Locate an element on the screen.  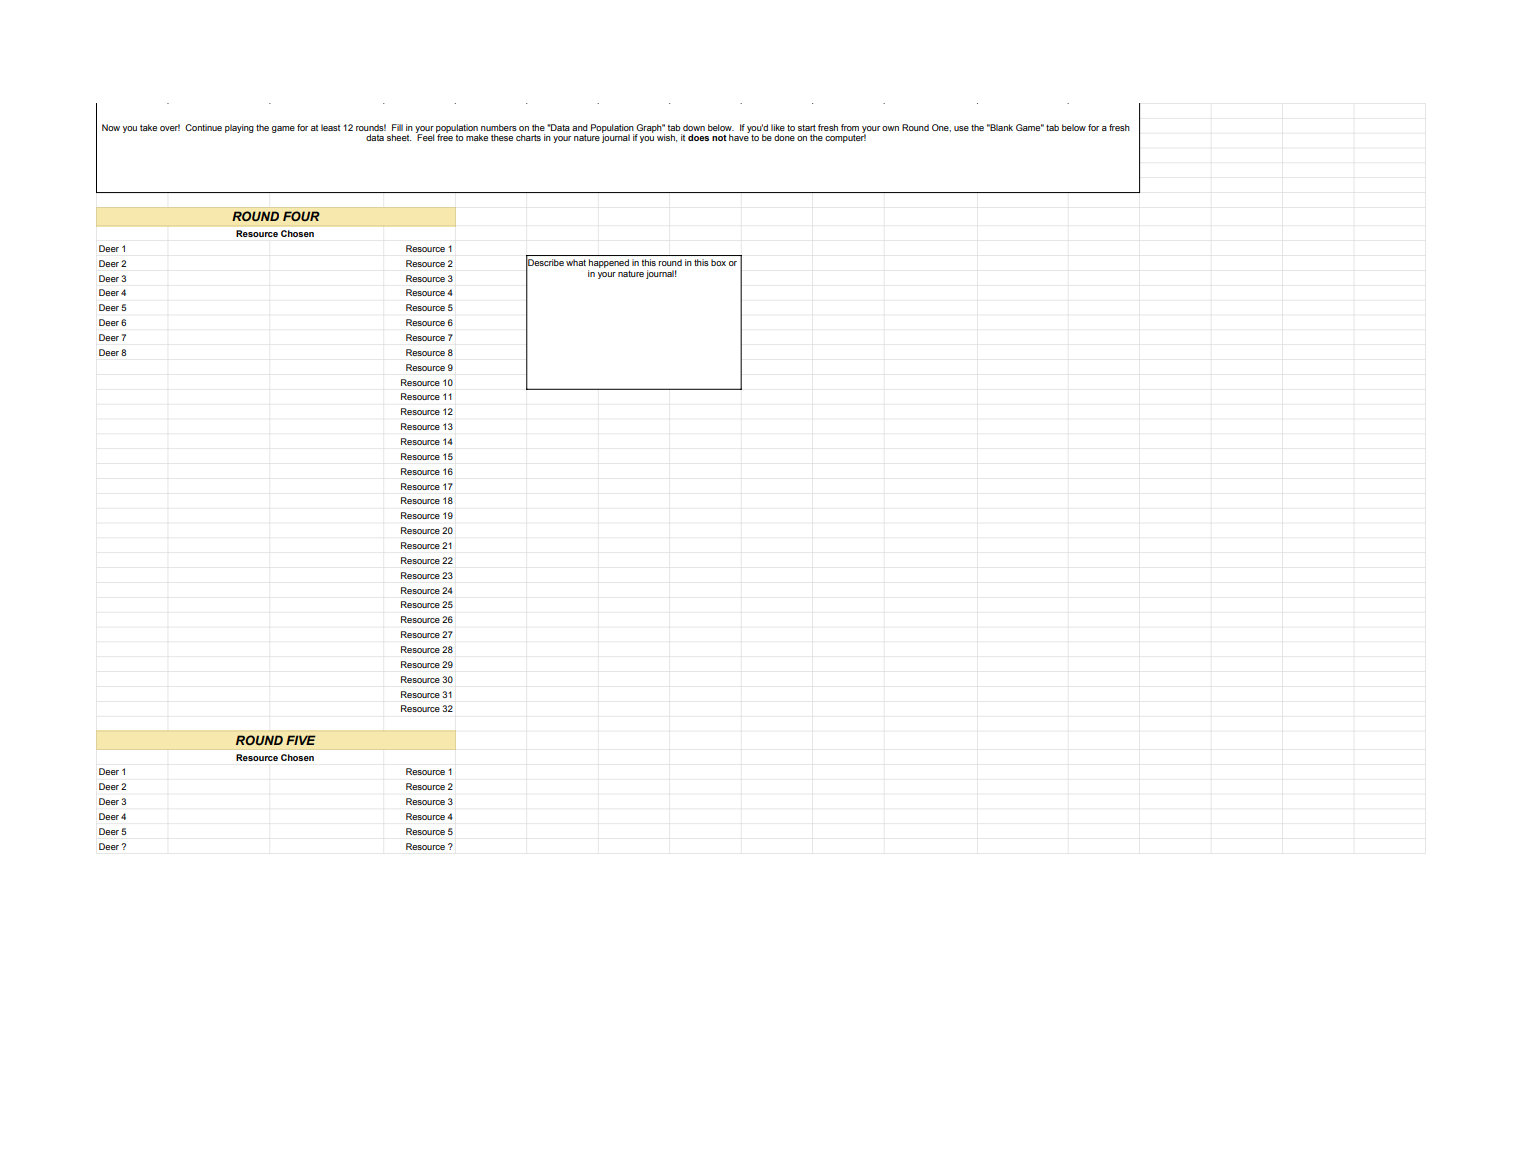
FIVE is located at coordinates (301, 740).
